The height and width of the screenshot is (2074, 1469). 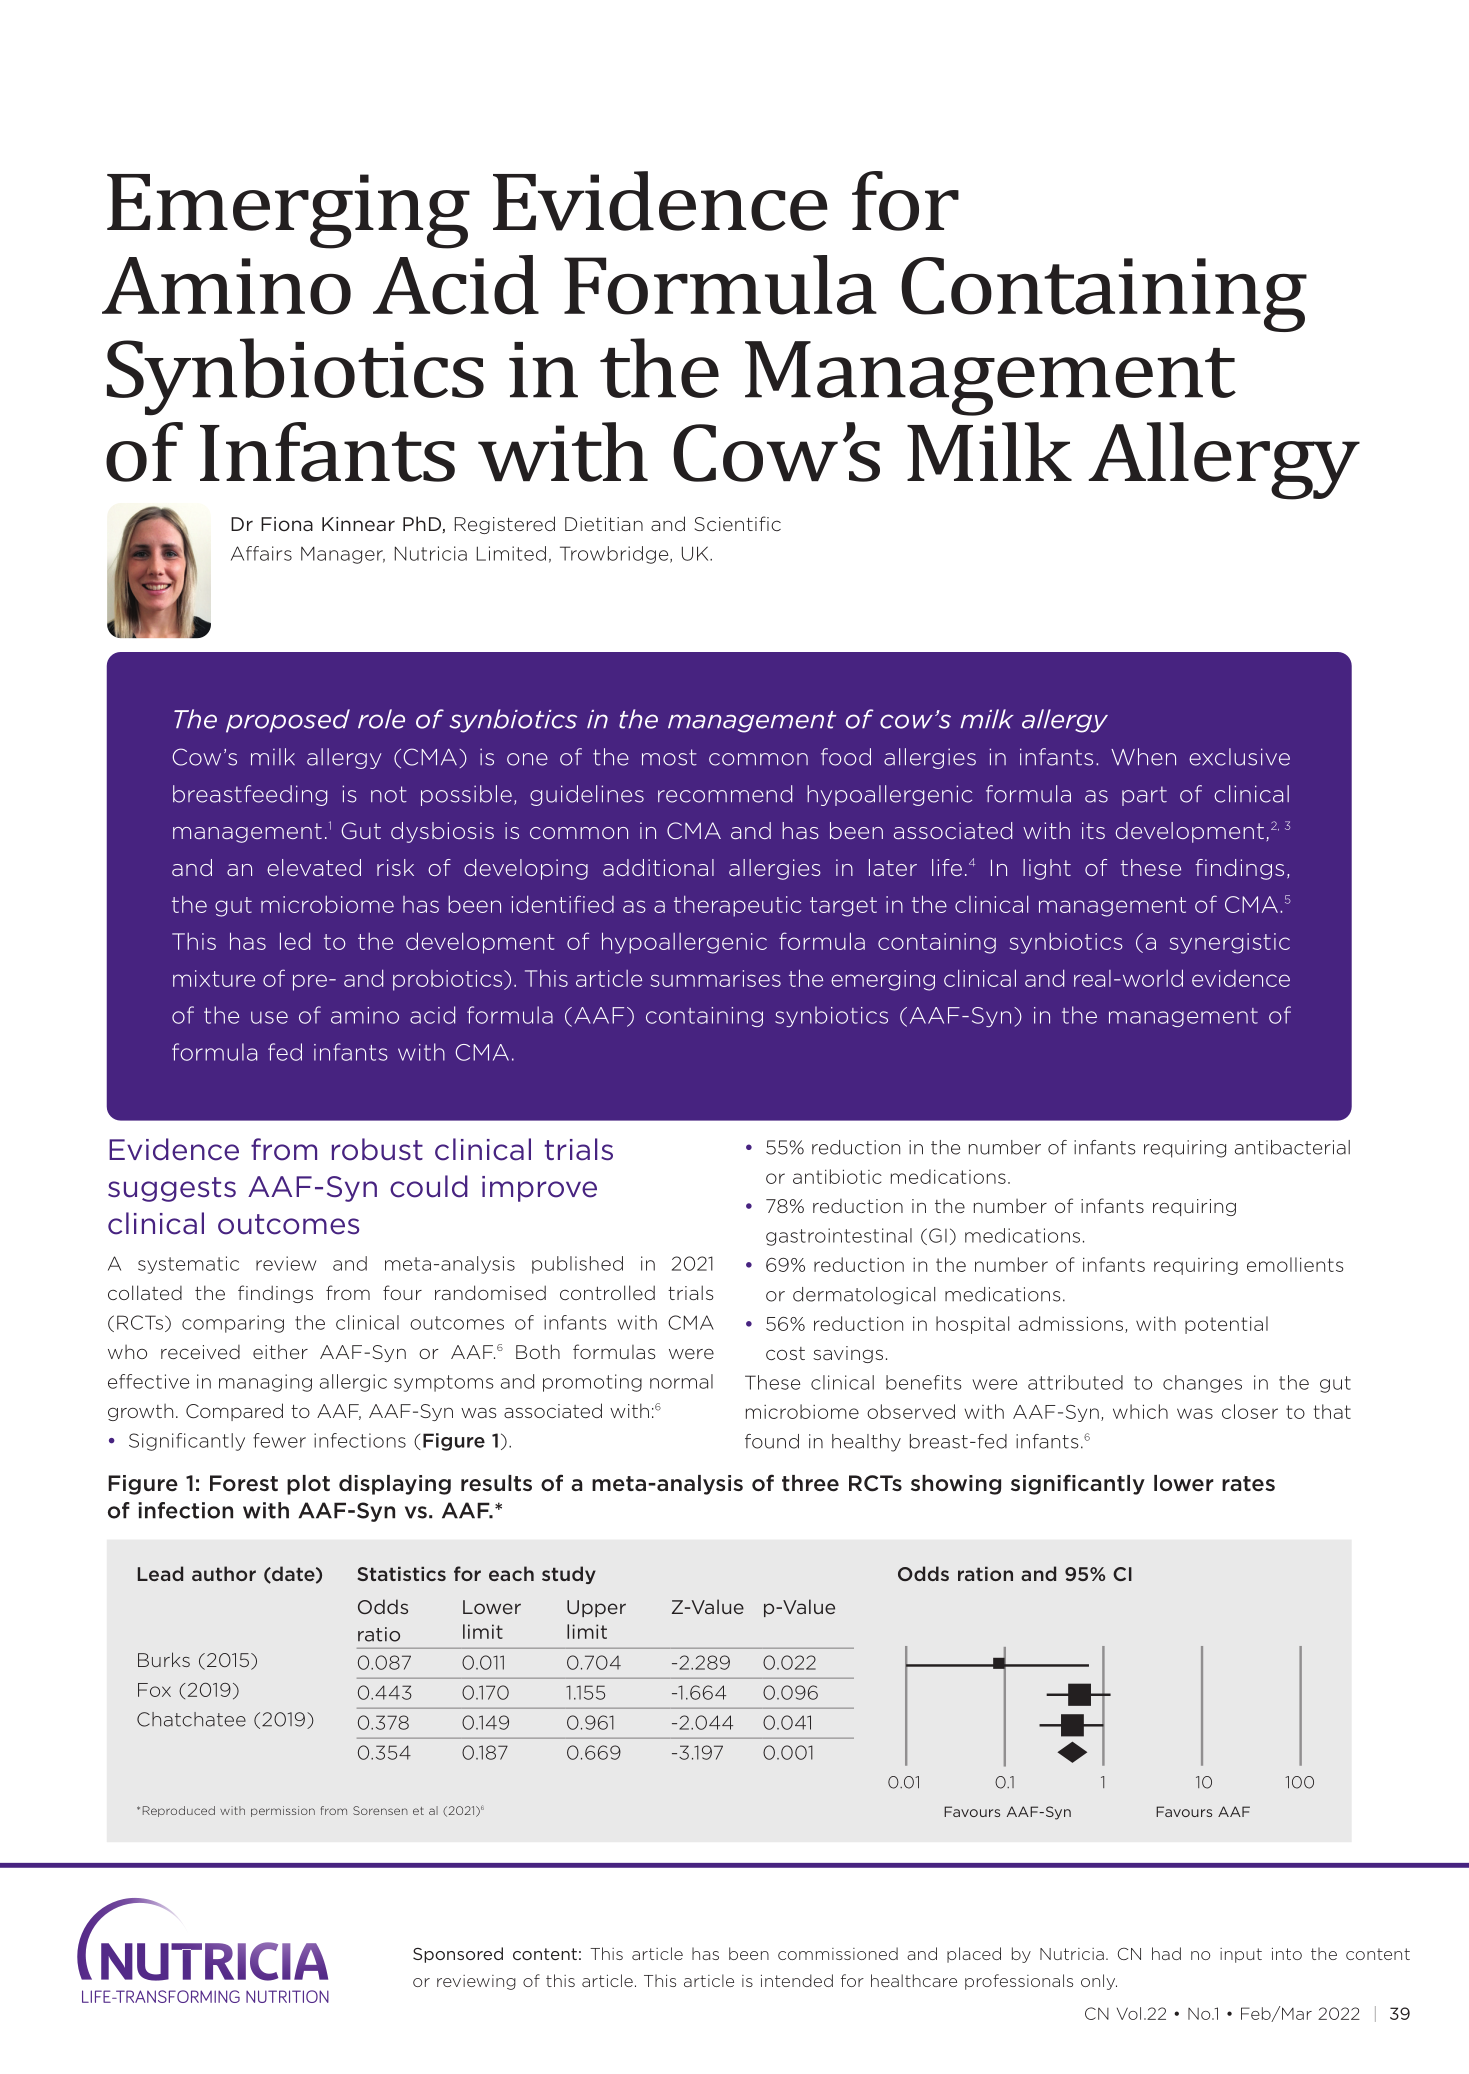 What do you see at coordinates (458, 1955) in the screenshot?
I see `Sponsored` at bounding box center [458, 1955].
